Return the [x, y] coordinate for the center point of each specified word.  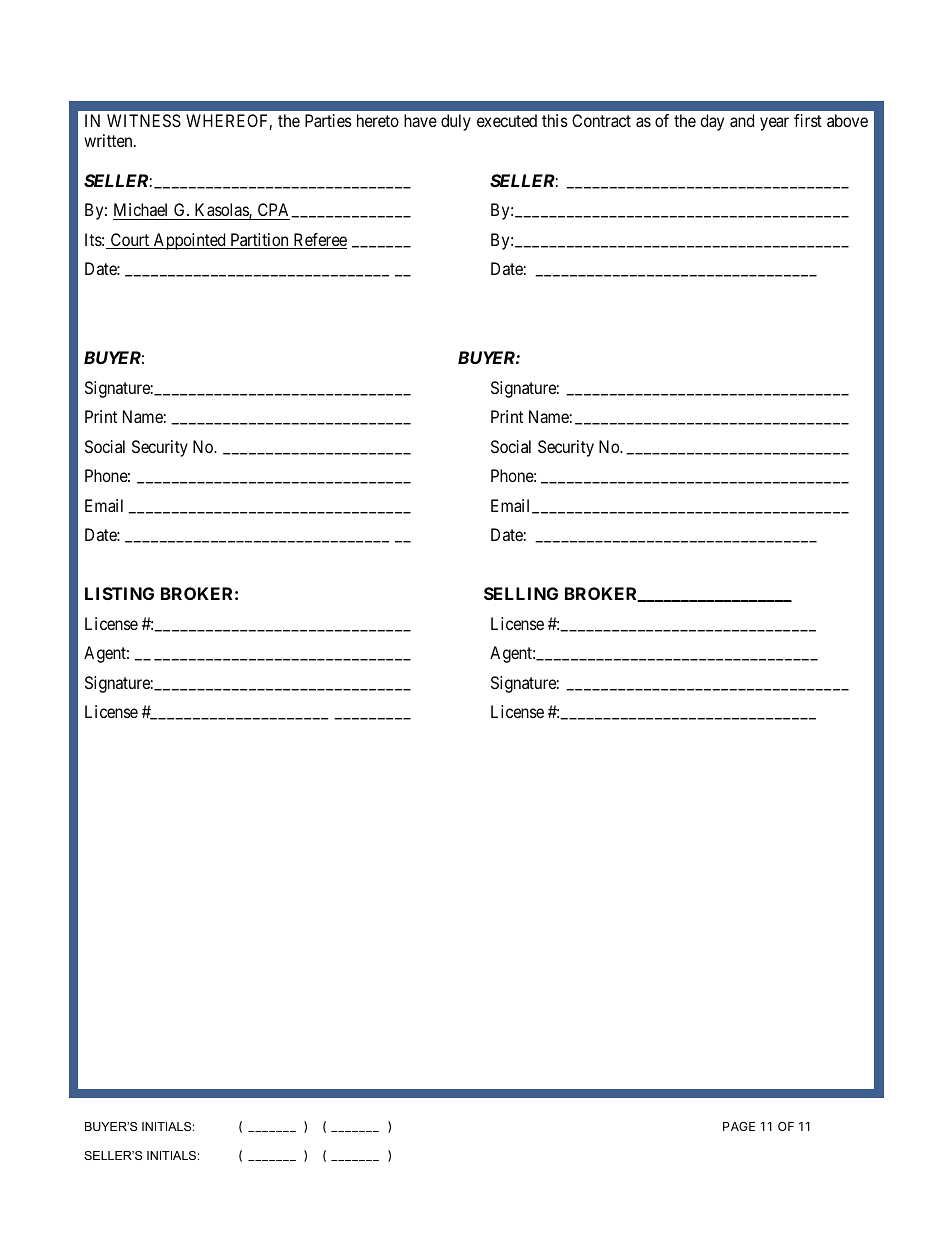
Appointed [189, 241]
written [109, 140]
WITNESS [144, 120]
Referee [319, 241]
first [808, 120]
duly [456, 122]
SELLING [521, 593]
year [774, 124]
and [742, 120]
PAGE [739, 1126]
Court [130, 241]
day [712, 122]
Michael [140, 209]
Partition [259, 241]
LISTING [119, 593]
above [847, 120]
